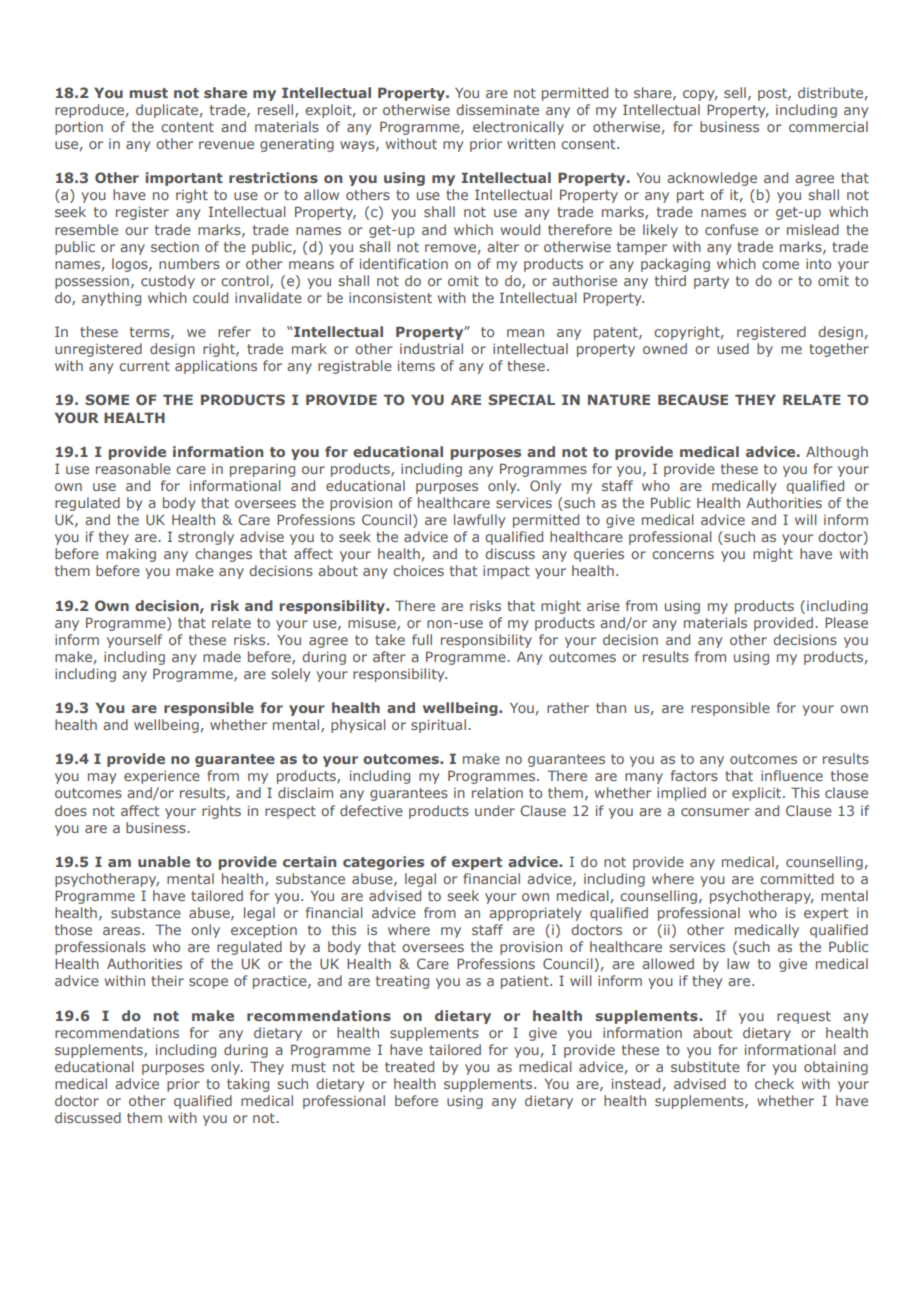 The width and height of the screenshot is (924, 1308). What do you see at coordinates (497, 109) in the screenshot?
I see `disseminate` at bounding box center [497, 109].
